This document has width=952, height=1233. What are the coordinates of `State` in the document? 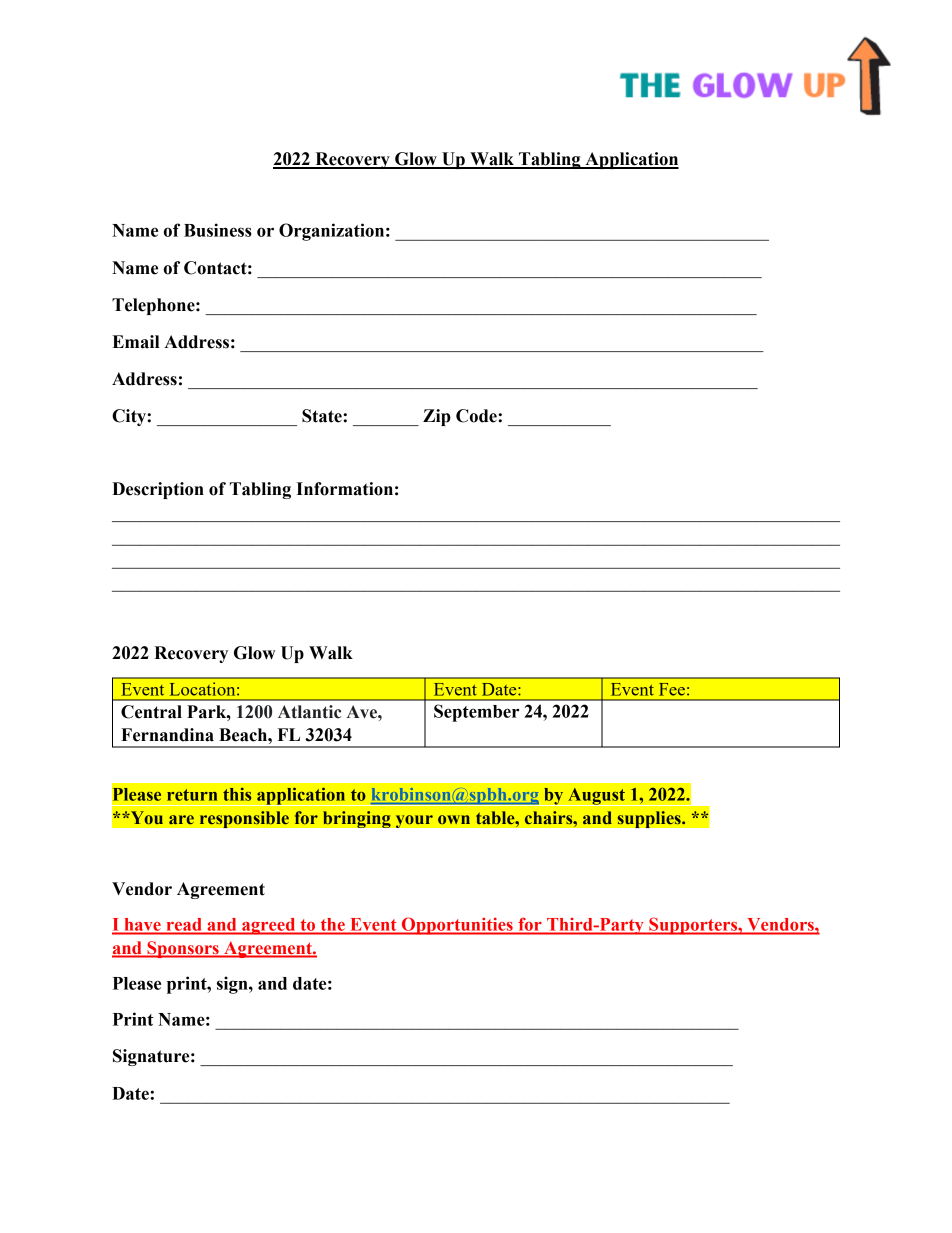 It's located at (323, 416).
